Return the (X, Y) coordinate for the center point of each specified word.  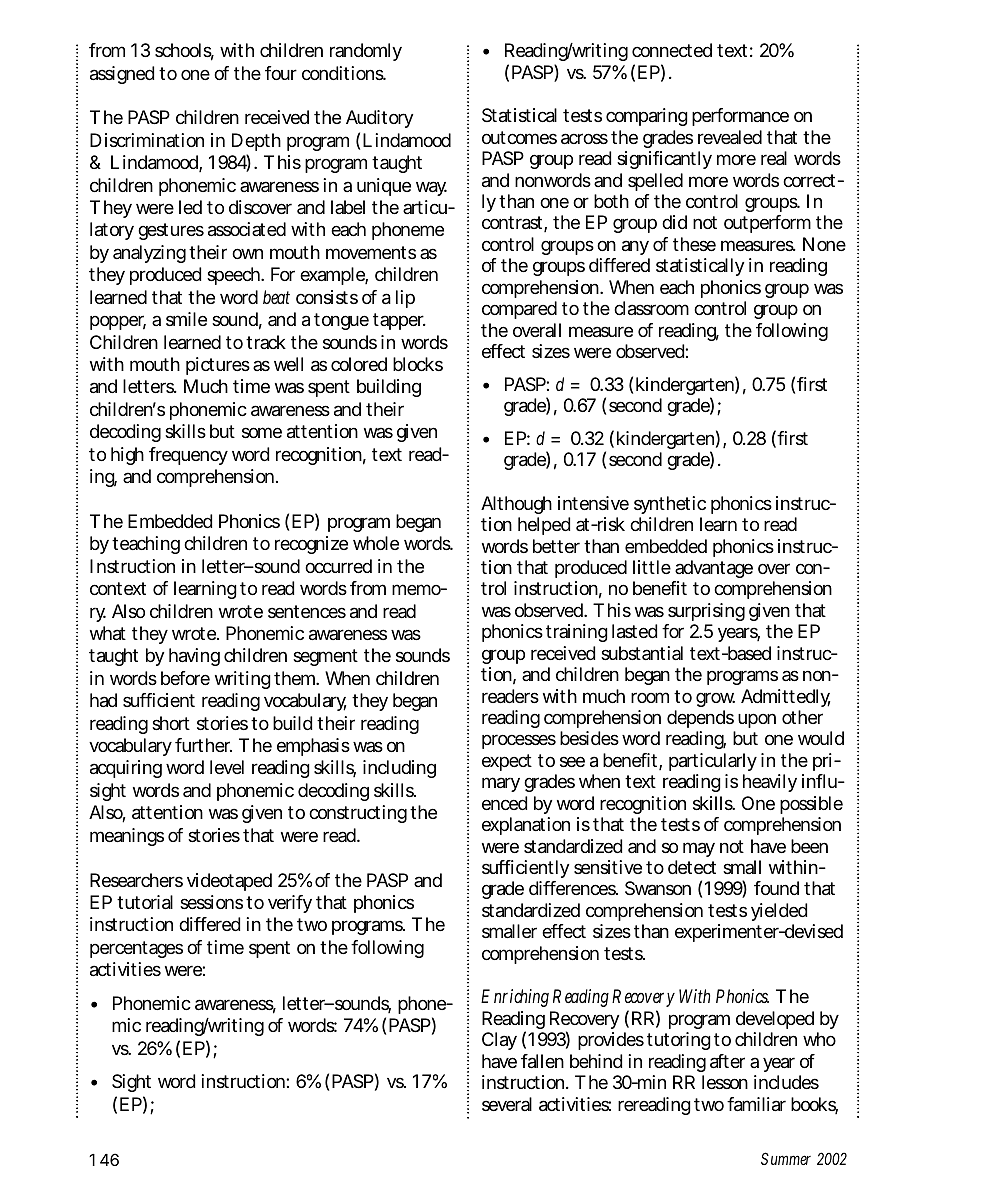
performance (740, 117)
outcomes (519, 137)
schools (184, 51)
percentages (136, 949)
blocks (418, 364)
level (227, 767)
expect (507, 762)
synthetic (670, 505)
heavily (770, 783)
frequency (188, 456)
